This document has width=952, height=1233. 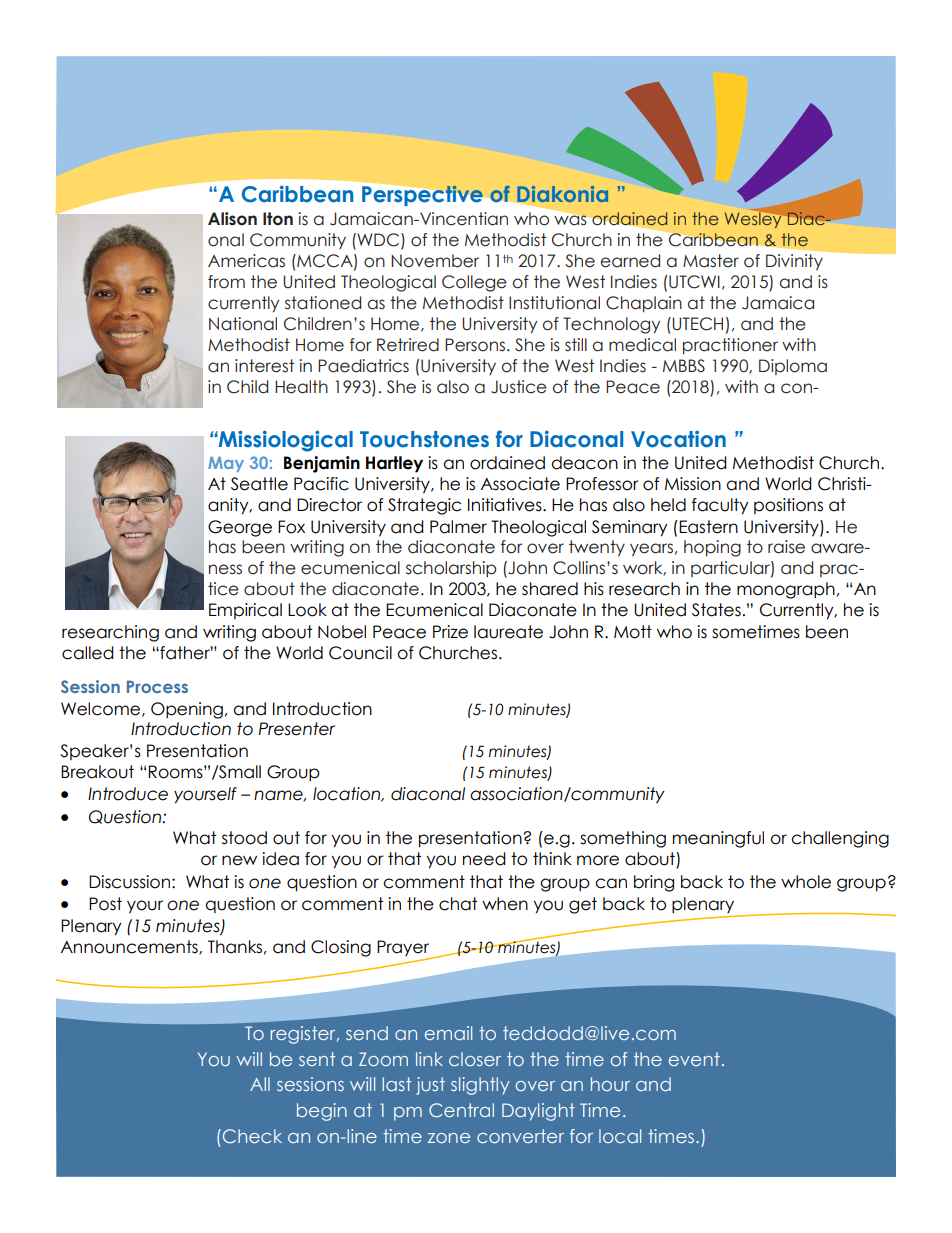 What do you see at coordinates (240, 528) in the document?
I see `George` at bounding box center [240, 528].
